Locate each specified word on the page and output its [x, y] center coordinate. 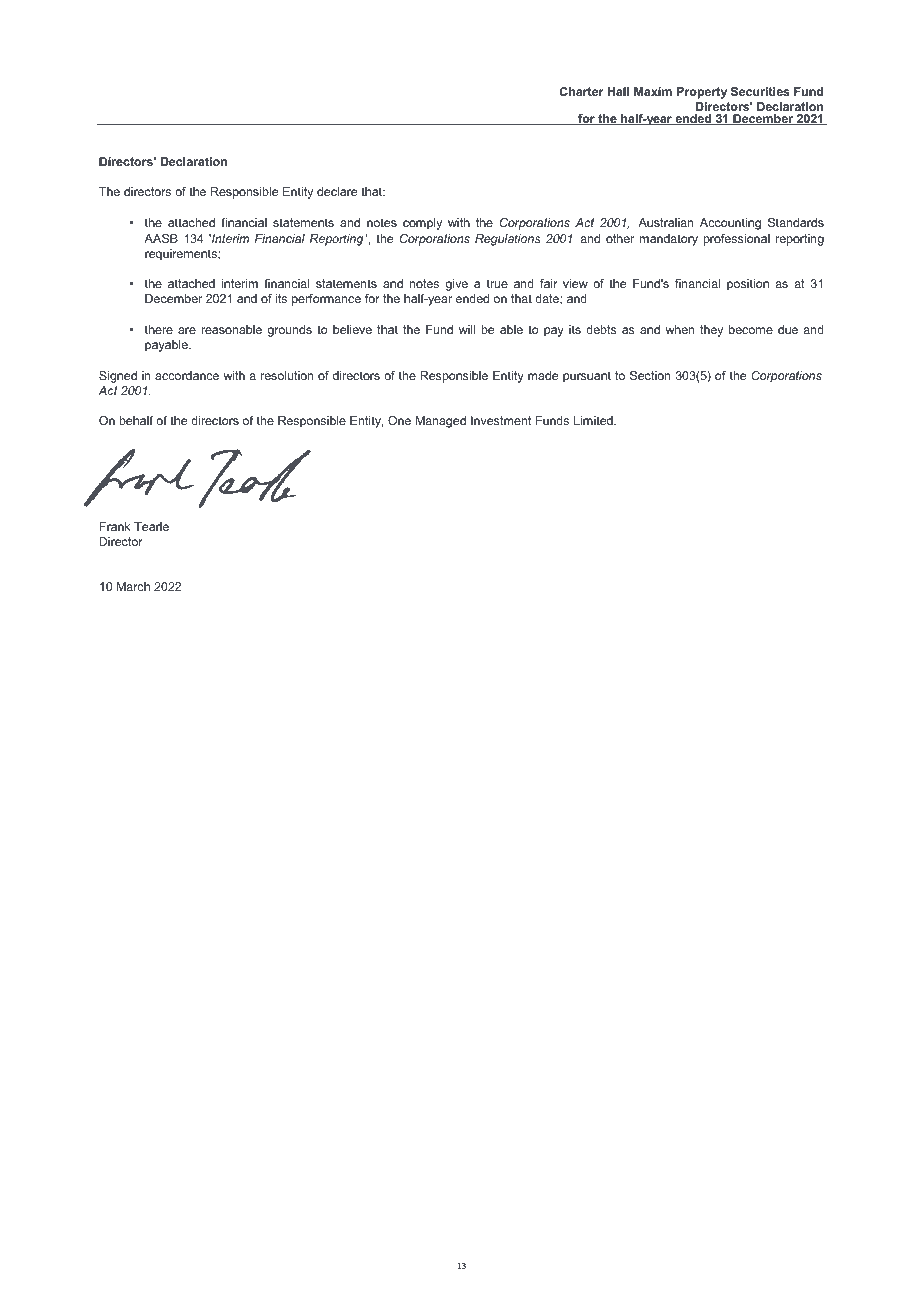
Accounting [730, 224]
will [467, 329]
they [711, 331]
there [159, 329]
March [133, 586]
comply [422, 224]
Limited [594, 420]
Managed [441, 422]
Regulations [508, 240]
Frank [114, 526]
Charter [582, 91]
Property [702, 93]
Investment [501, 420]
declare [337, 191]
